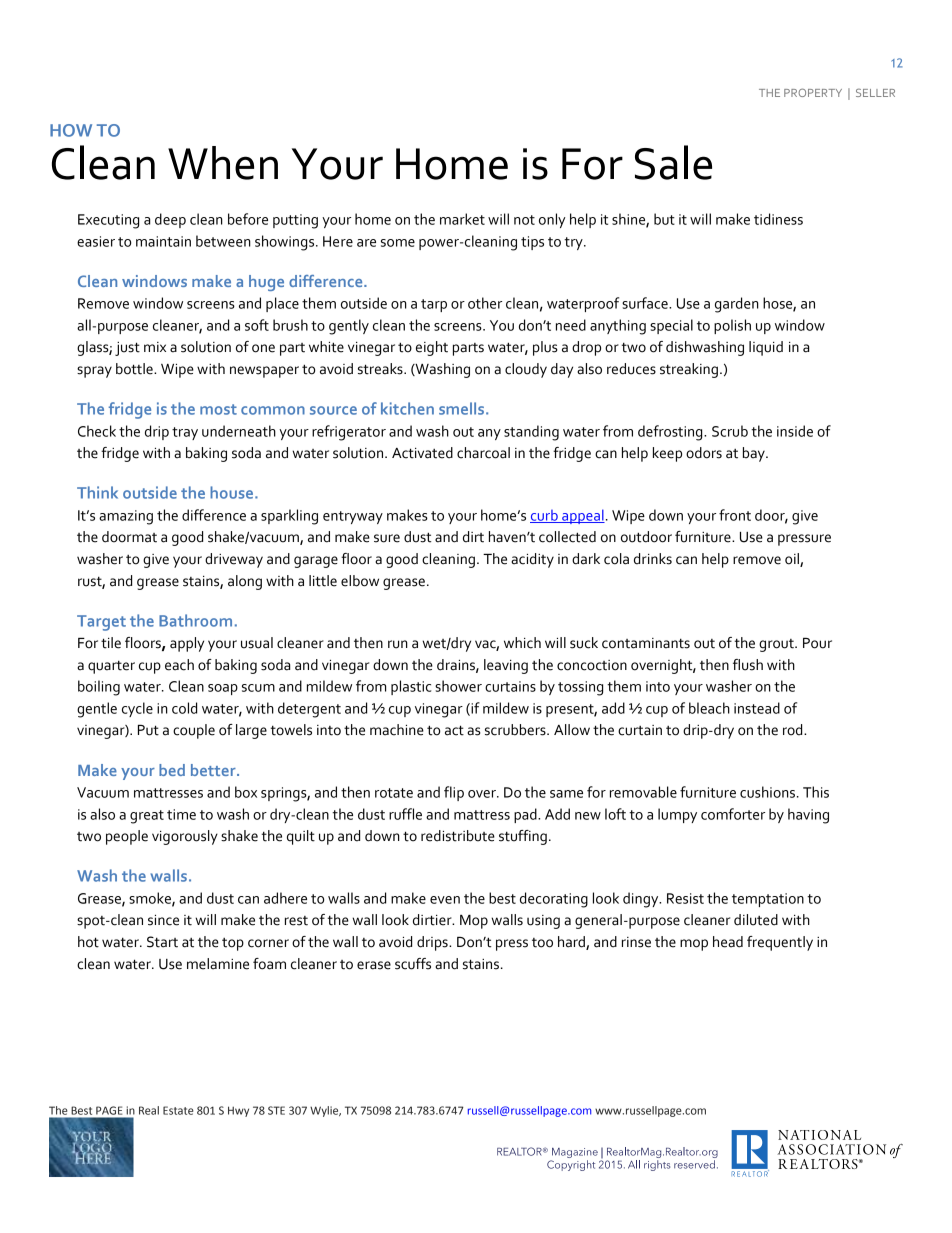 This screenshot has width=952, height=1233. Describe the element at coordinates (172, 770) in the screenshot. I see `bed` at that location.
